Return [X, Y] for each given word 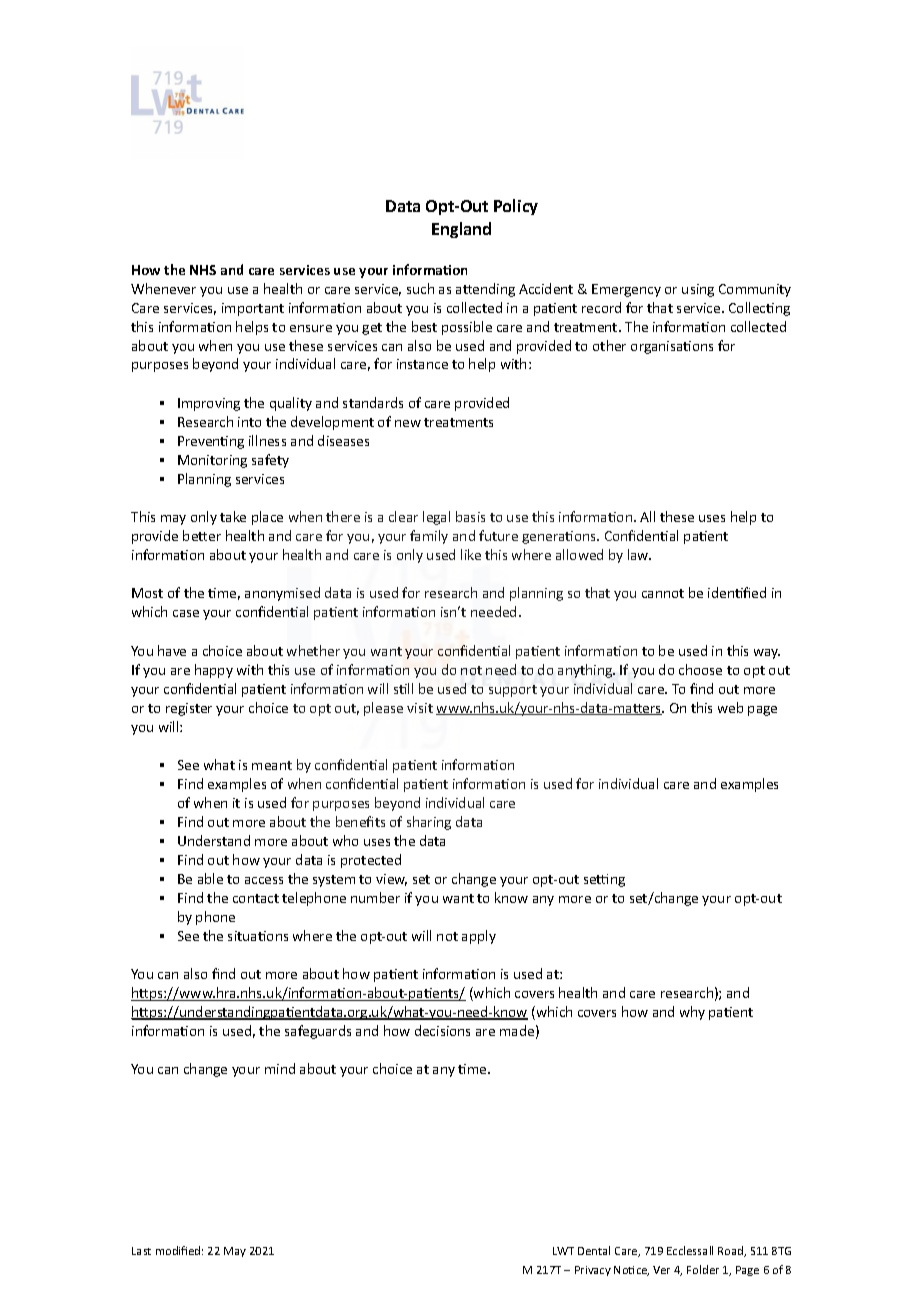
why [692, 1013]
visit [420, 708]
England [461, 230]
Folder [703, 1269]
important [253, 309]
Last [141, 1251]
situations [258, 936]
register [189, 709]
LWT [563, 1251]
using [698, 290]
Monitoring [212, 461]
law [639, 554]
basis [470, 516]
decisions [442, 1030]
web [730, 707]
